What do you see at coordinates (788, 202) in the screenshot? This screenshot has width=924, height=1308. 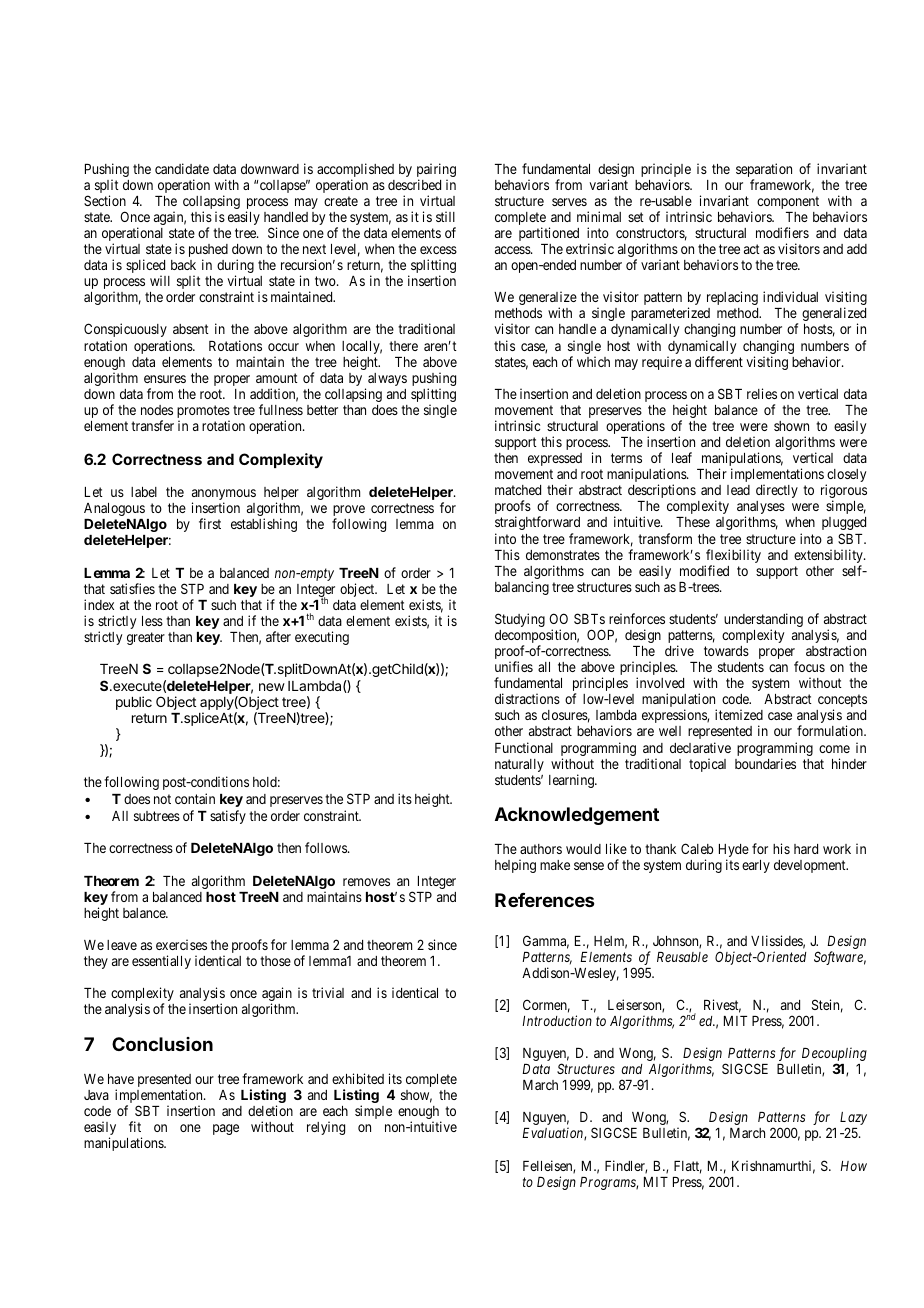 I see `component` at bounding box center [788, 202].
